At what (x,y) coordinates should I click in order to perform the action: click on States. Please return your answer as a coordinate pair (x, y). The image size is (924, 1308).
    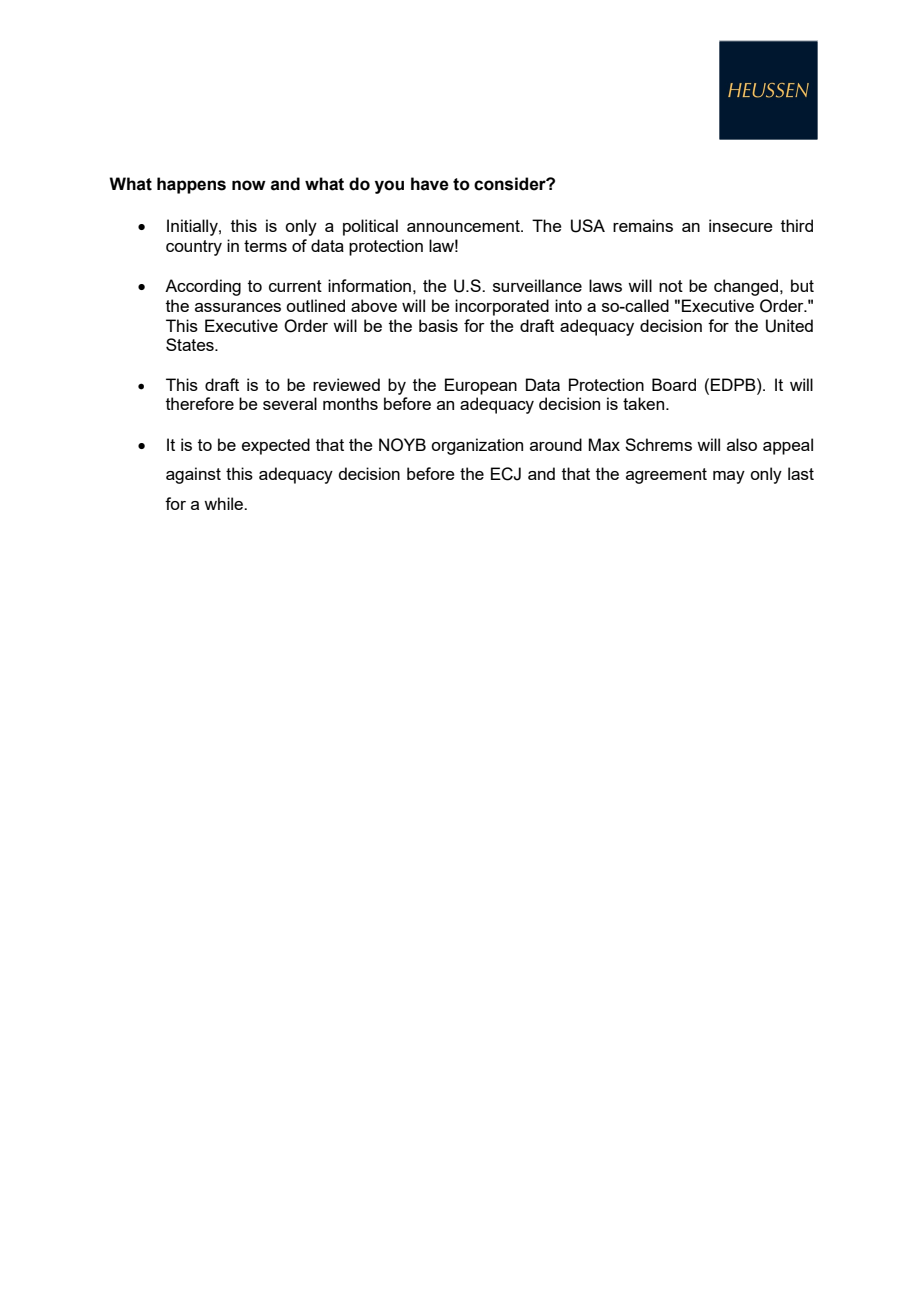
    Looking at the image, I should click on (191, 344).
